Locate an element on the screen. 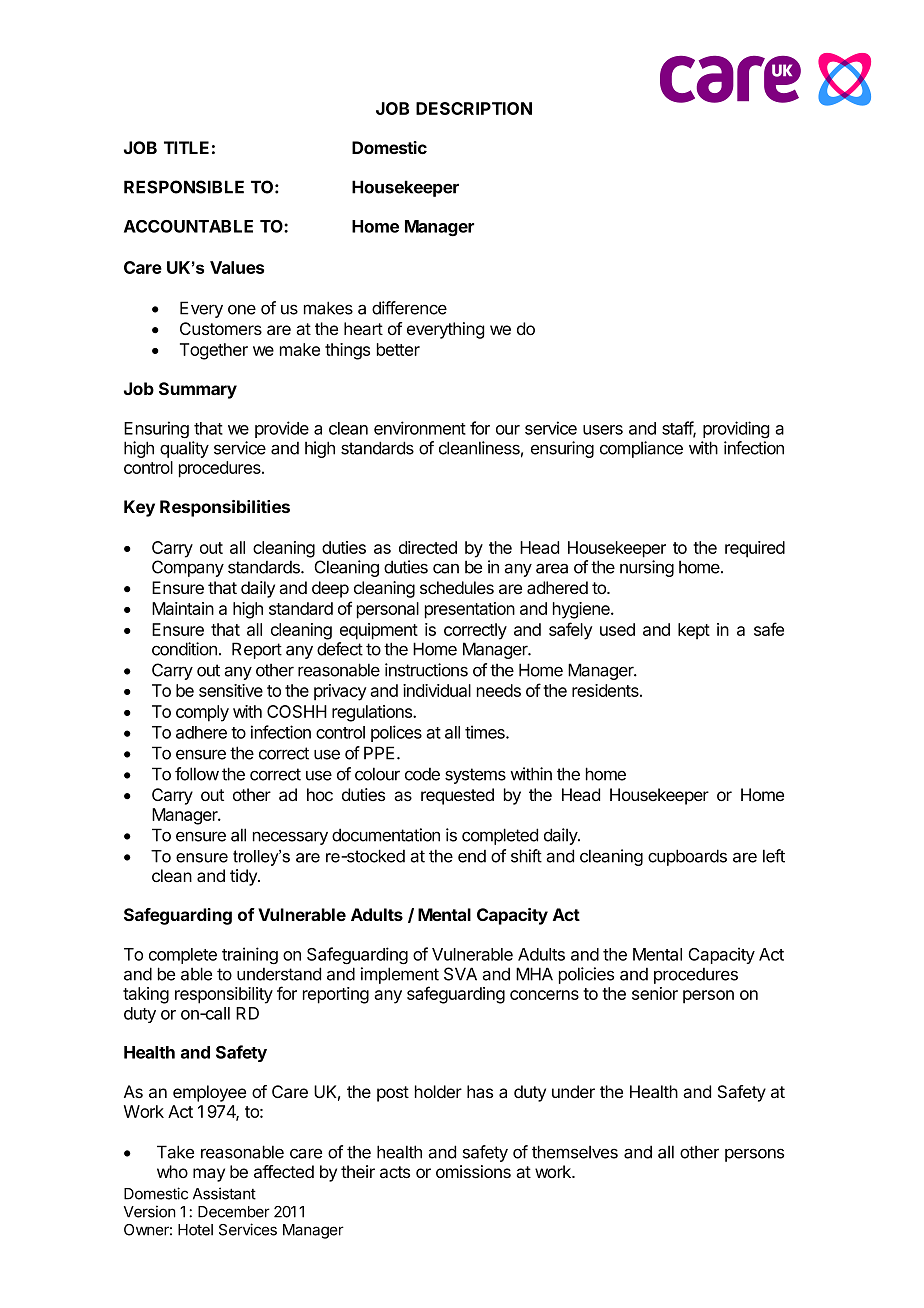 This screenshot has height=1308, width=924. end is located at coordinates (472, 856).
